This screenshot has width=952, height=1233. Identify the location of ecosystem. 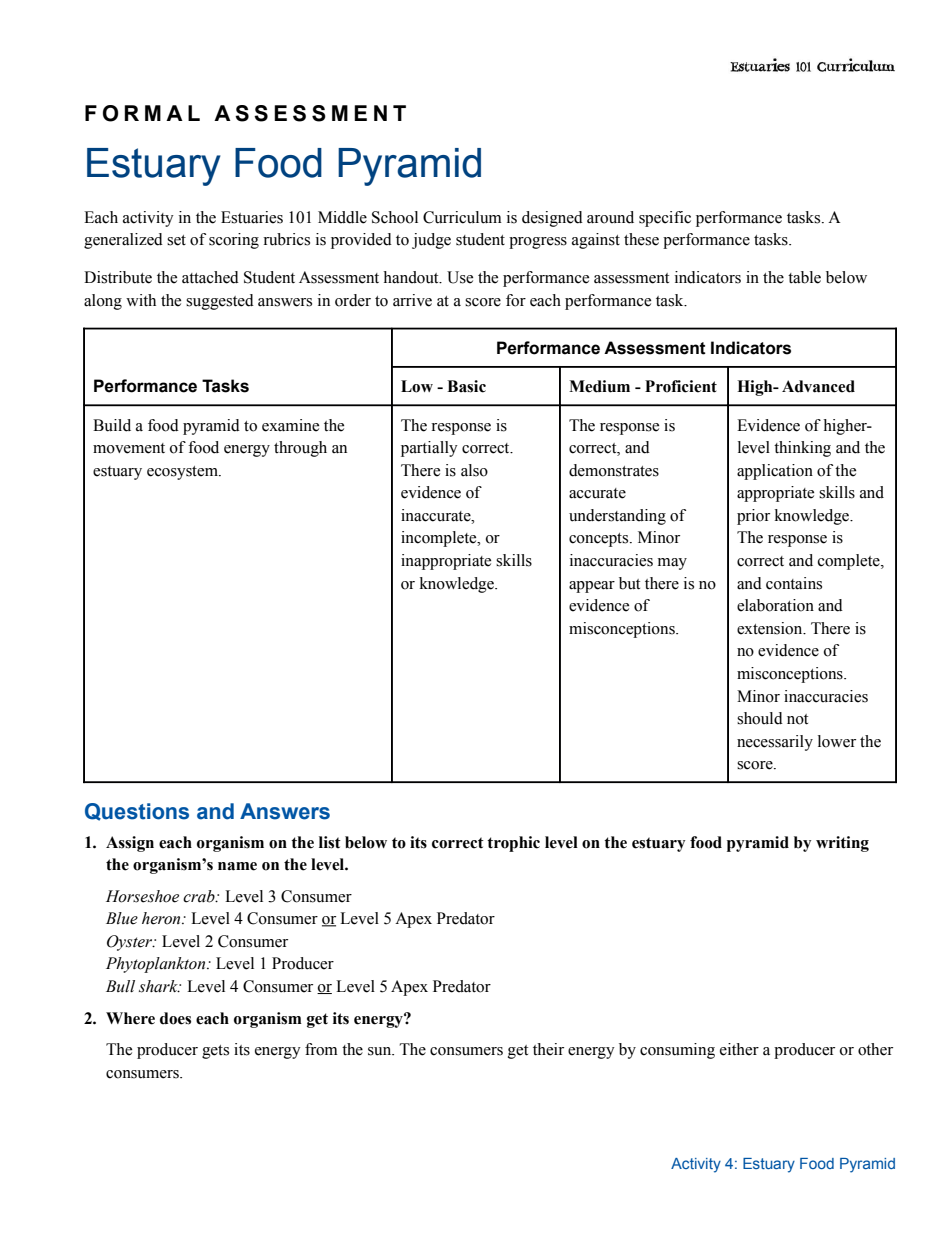
(183, 473).
